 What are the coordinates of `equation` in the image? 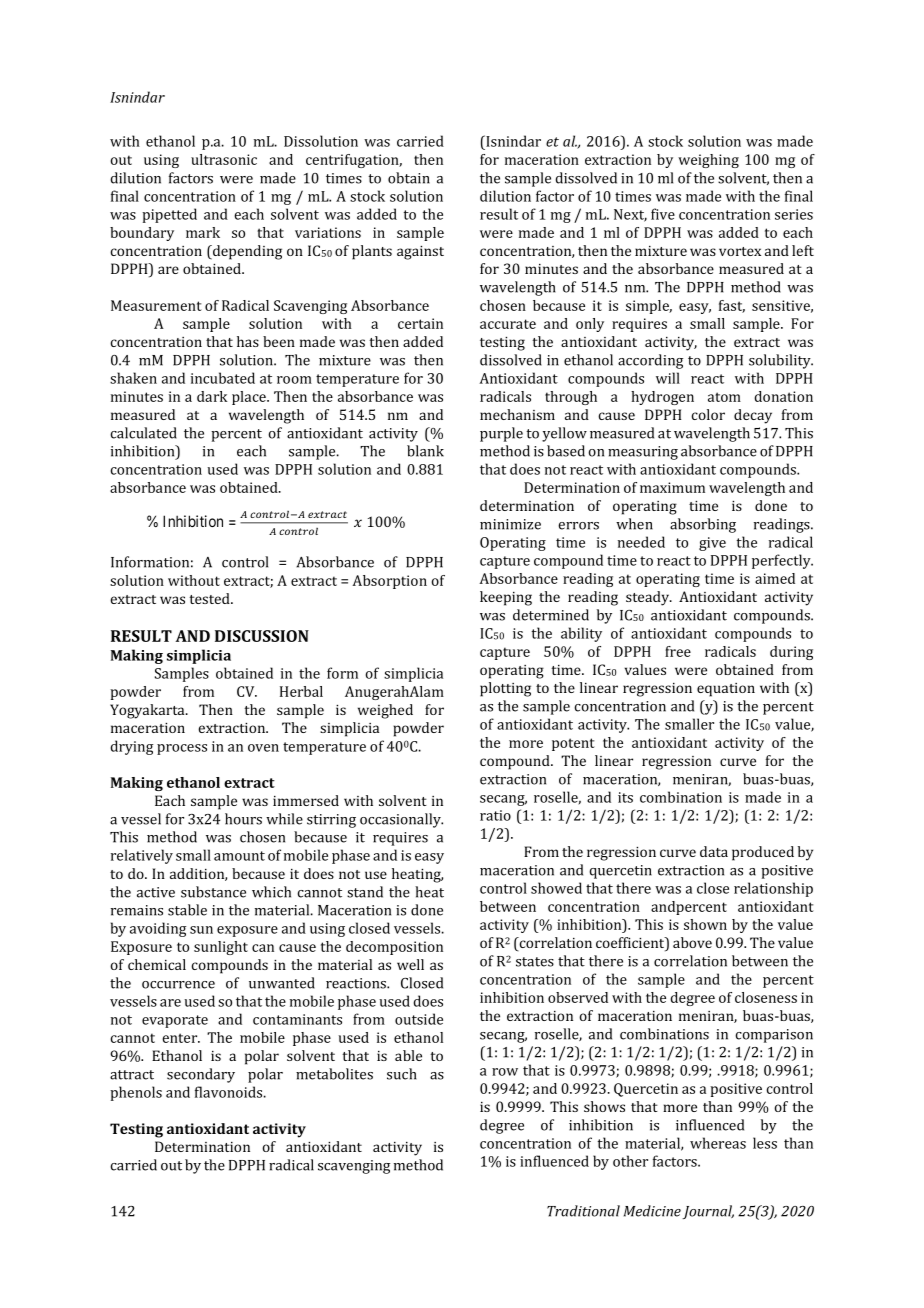 It's located at (726, 690).
